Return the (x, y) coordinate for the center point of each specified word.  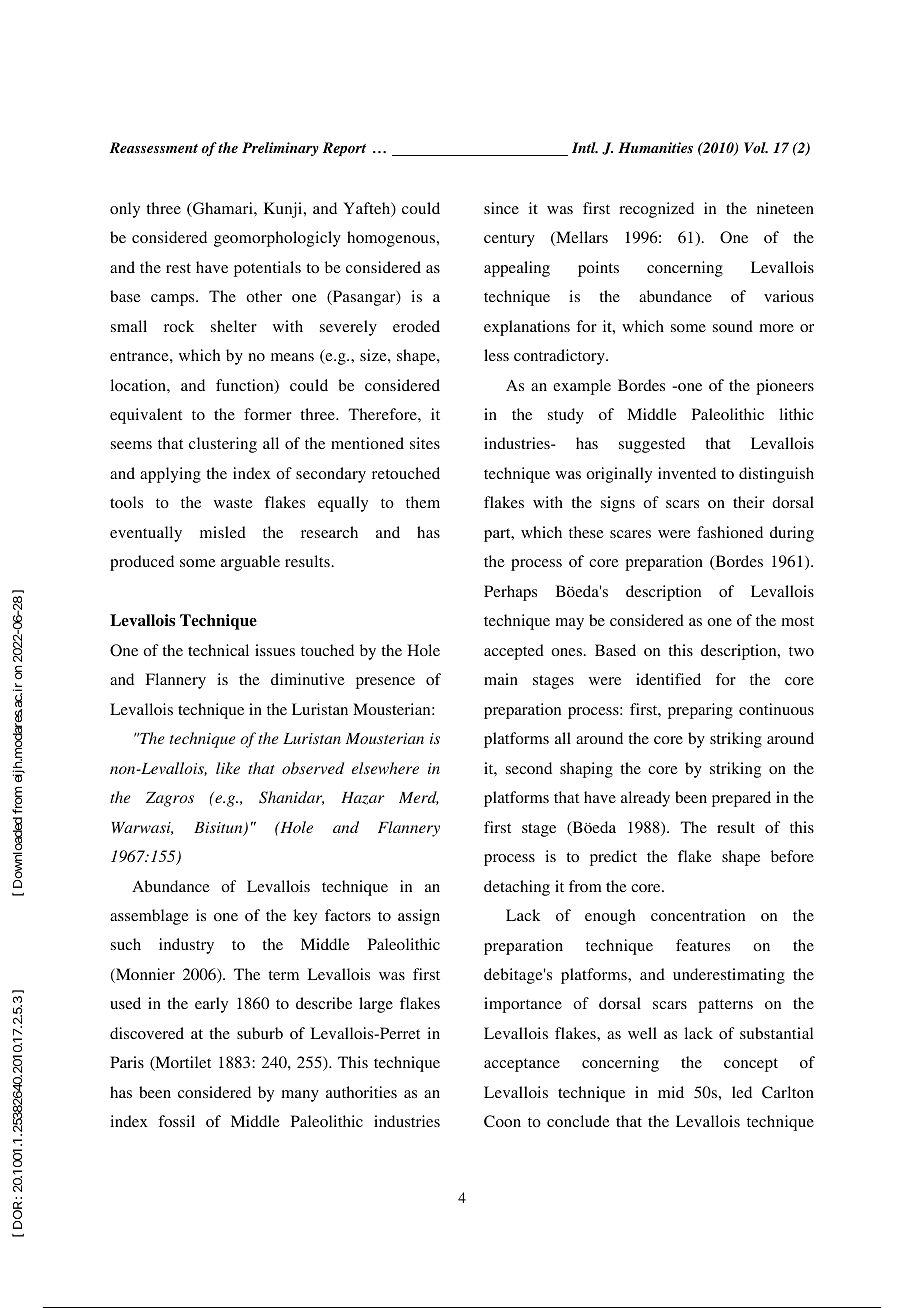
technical (218, 650)
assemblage (149, 917)
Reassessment (154, 147)
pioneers (785, 387)
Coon (502, 1121)
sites (425, 443)
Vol (756, 147)
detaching (517, 888)
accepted (514, 652)
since (501, 208)
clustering (223, 445)
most (797, 621)
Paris (127, 1062)
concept (751, 1065)
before (792, 856)
